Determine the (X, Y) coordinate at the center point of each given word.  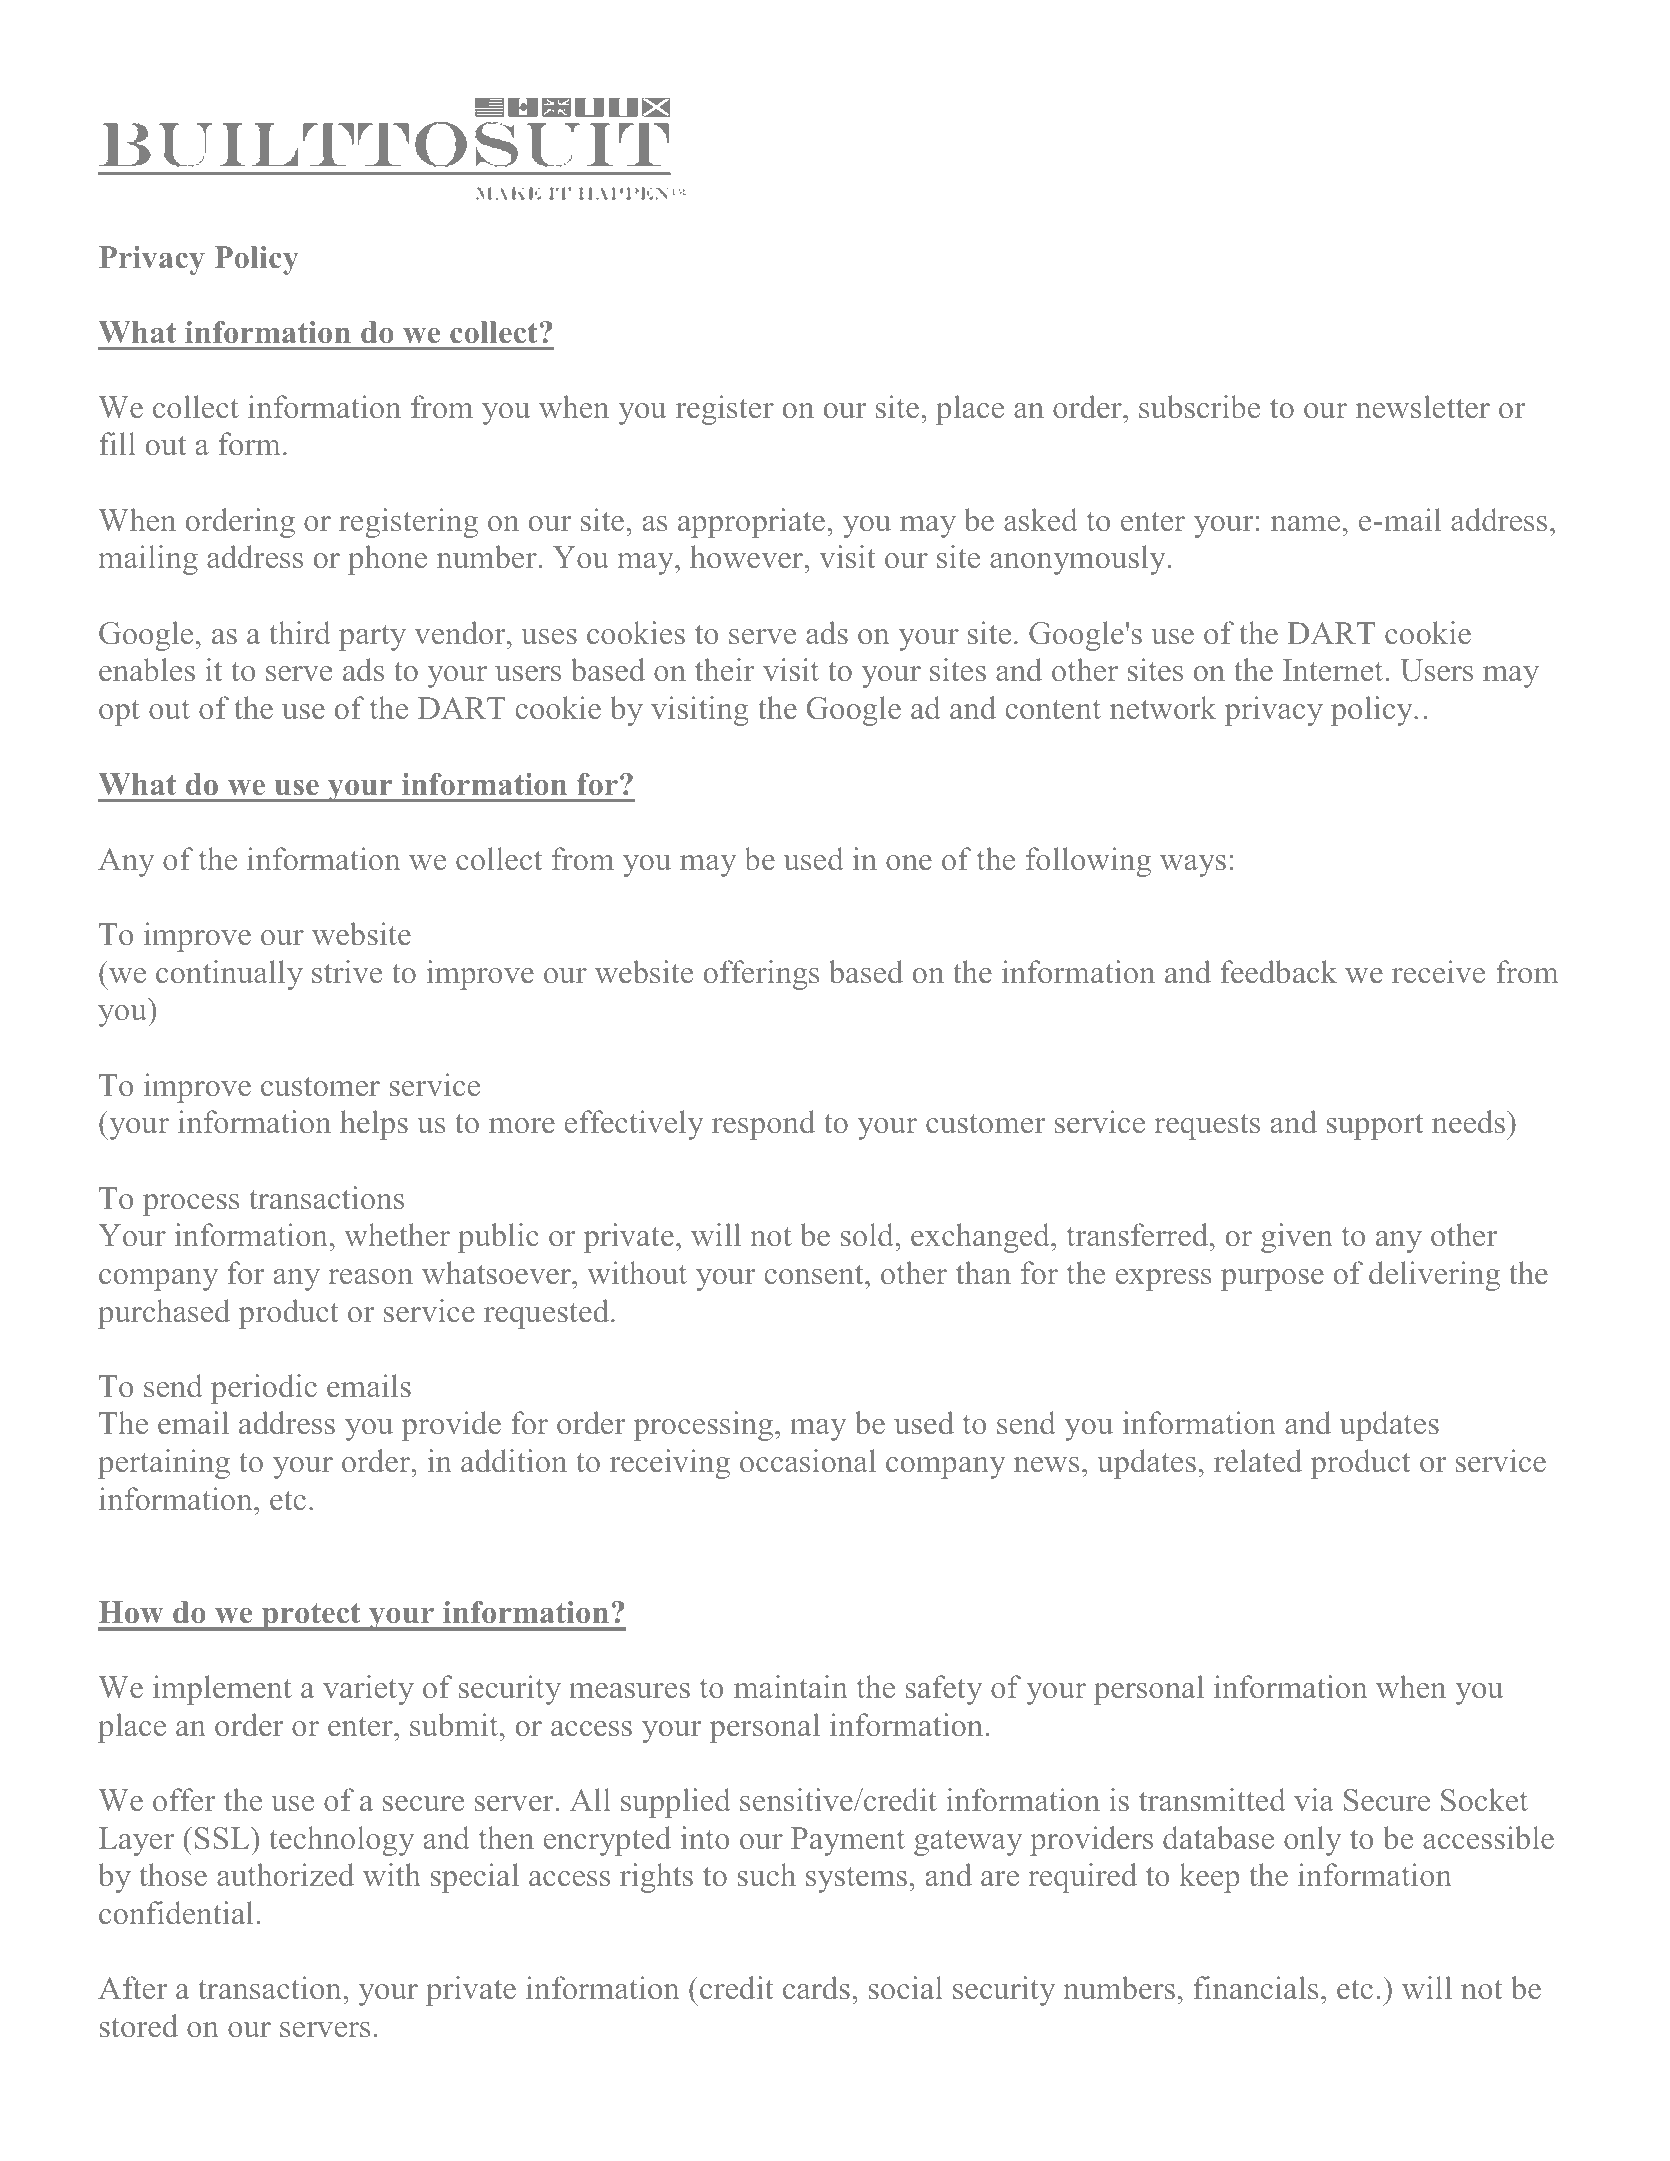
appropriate (753, 523)
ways (1193, 866)
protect (311, 1617)
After (132, 1988)
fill (117, 443)
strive (347, 972)
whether (397, 1235)
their (724, 670)
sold (868, 1235)
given (1297, 1238)
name (1305, 524)
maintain (791, 1686)
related (1258, 1461)
